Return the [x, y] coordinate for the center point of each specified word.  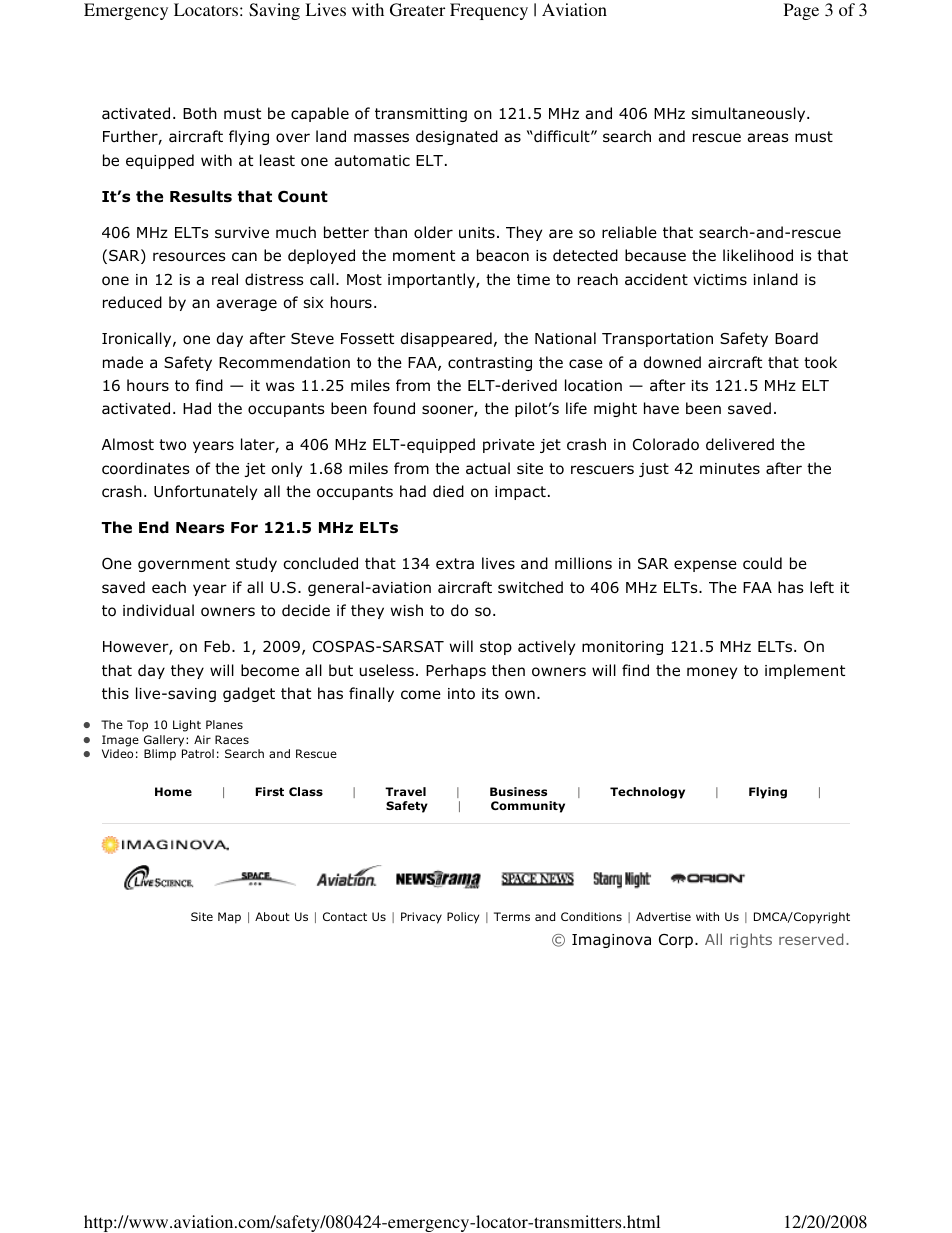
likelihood [758, 255]
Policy [463, 918]
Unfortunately [205, 492]
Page [801, 11]
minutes [730, 469]
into [461, 694]
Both [200, 113]
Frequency [489, 11]
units [477, 232]
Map [229, 918]
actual [488, 468]
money [712, 673]
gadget [249, 694]
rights [751, 940]
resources [189, 257]
